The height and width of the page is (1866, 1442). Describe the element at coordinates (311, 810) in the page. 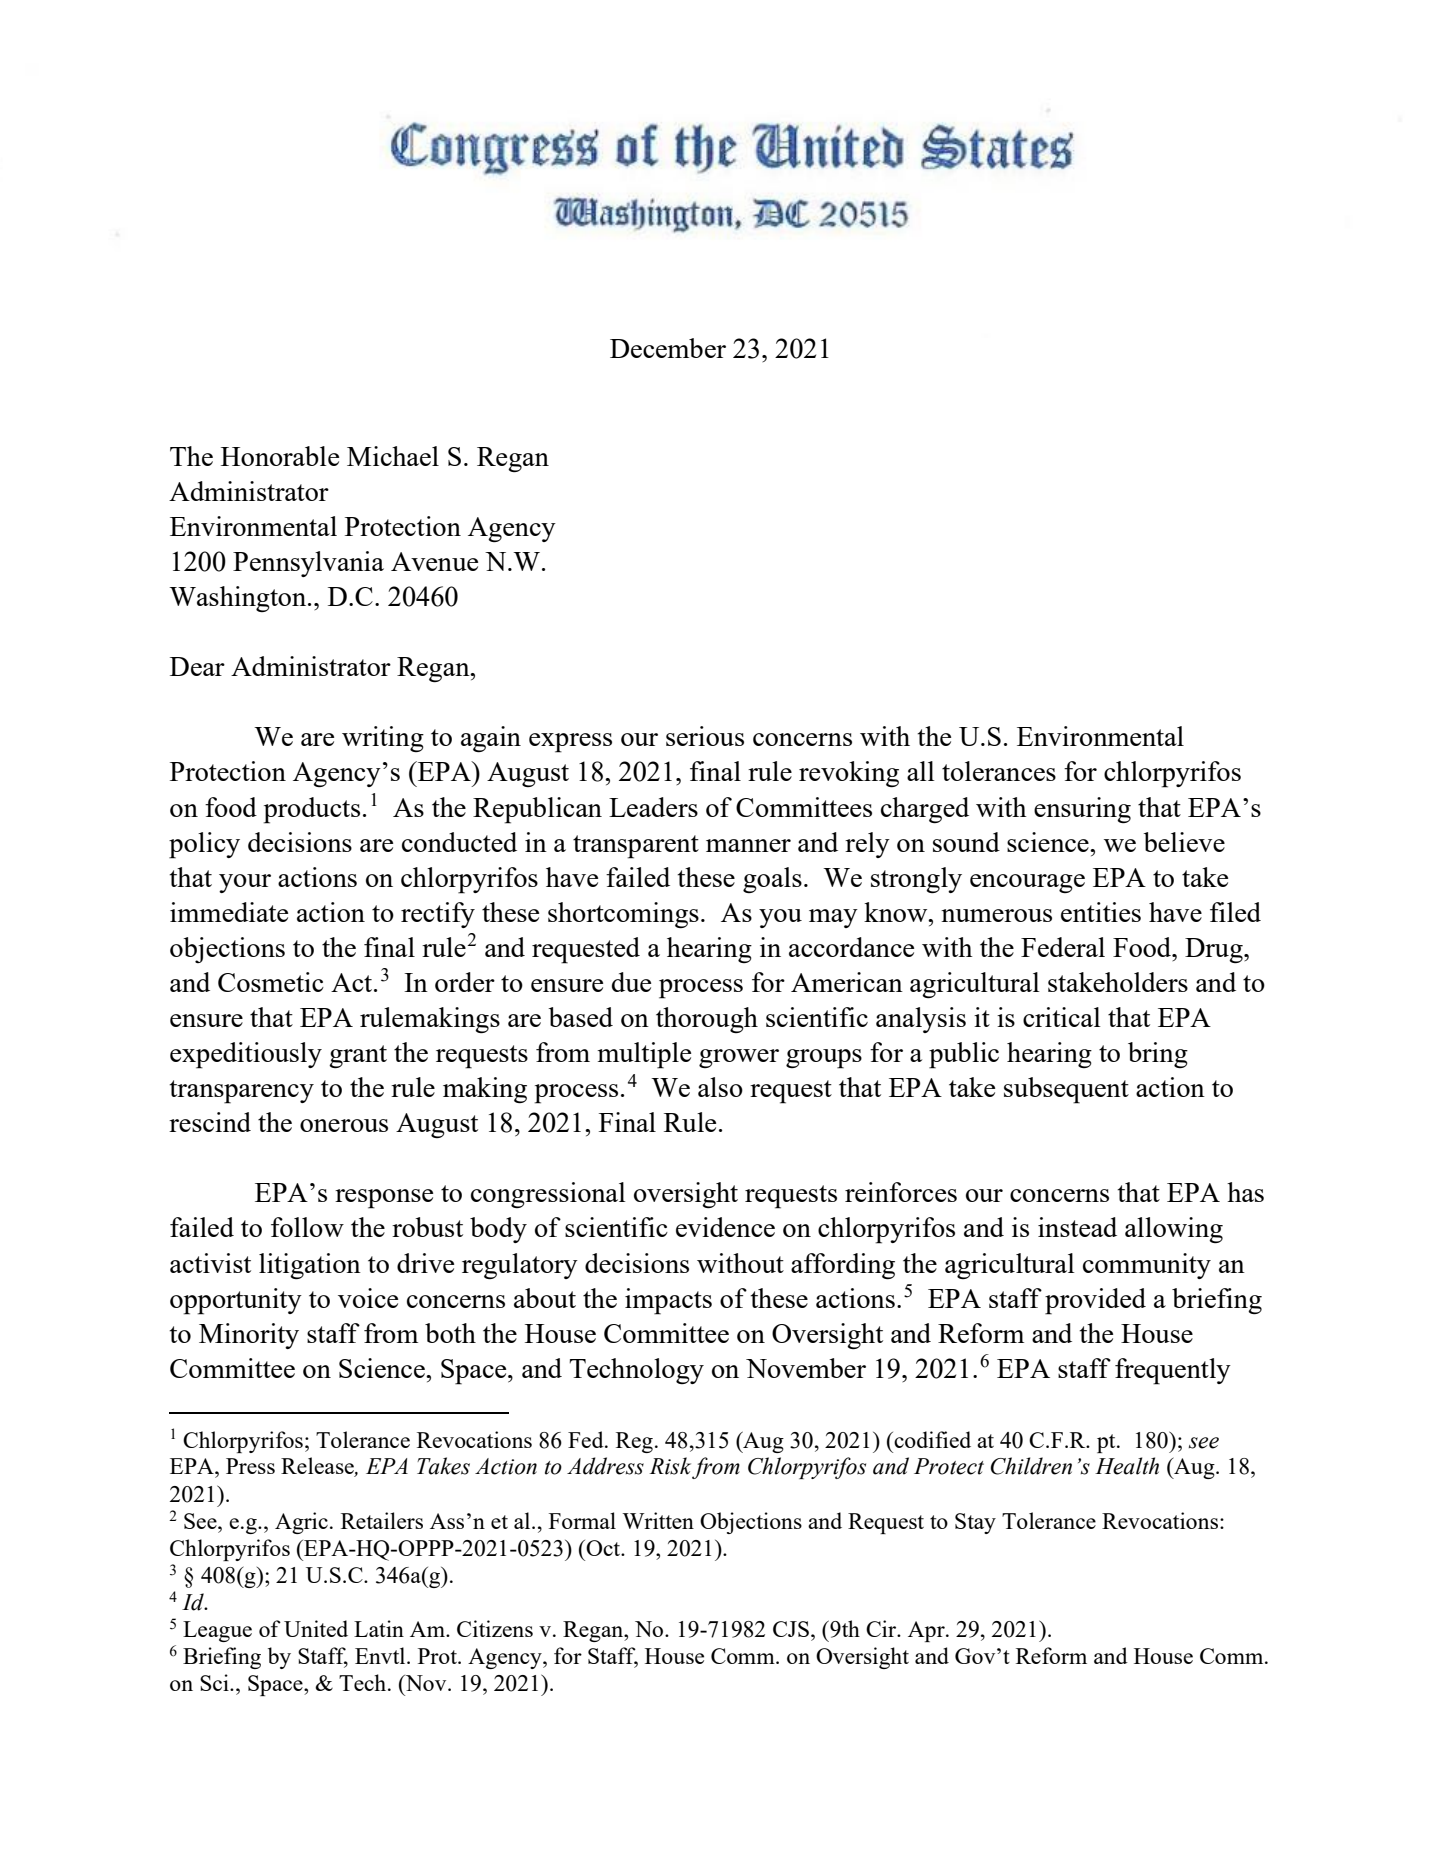

I see `products` at that location.
